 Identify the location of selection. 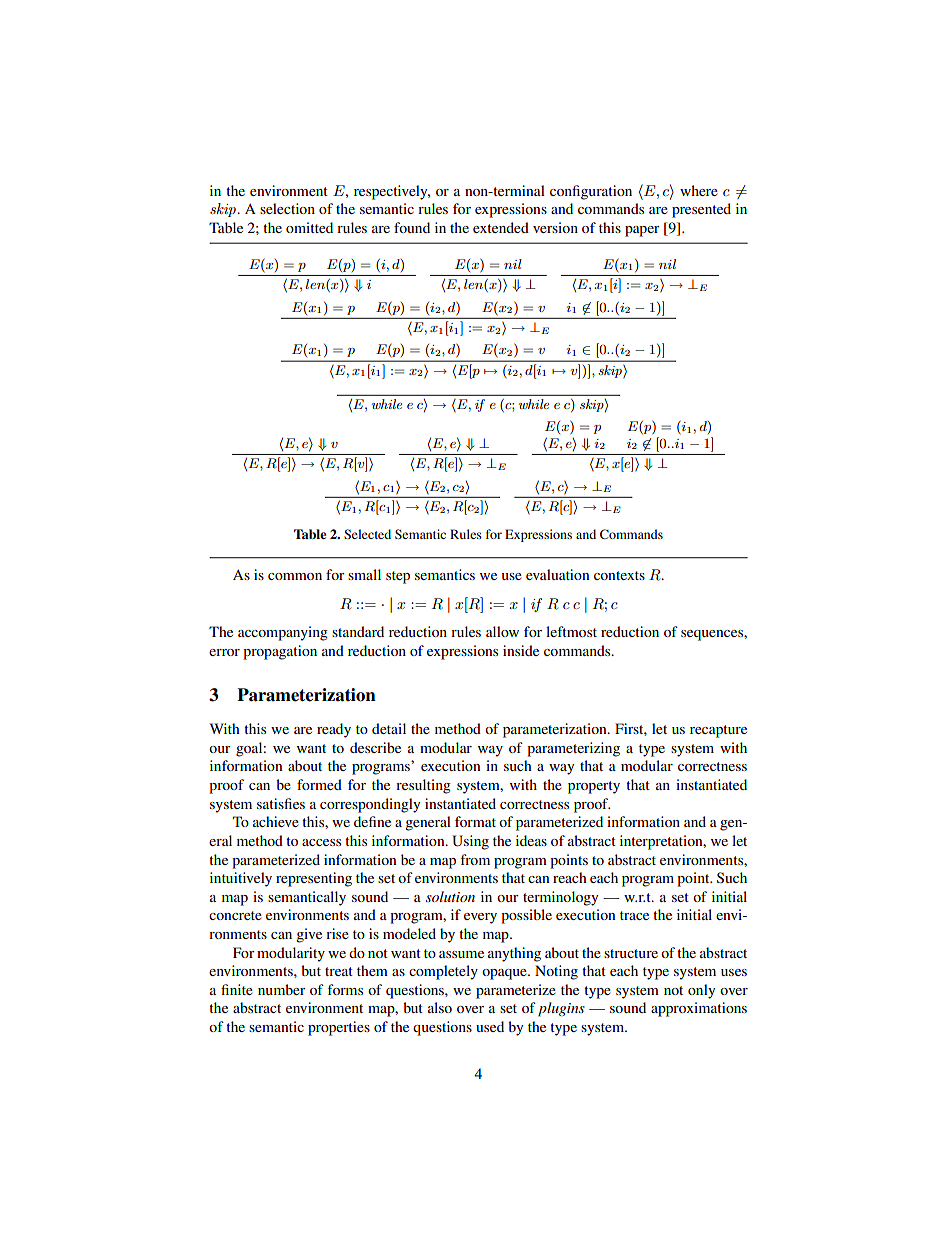
(287, 208).
